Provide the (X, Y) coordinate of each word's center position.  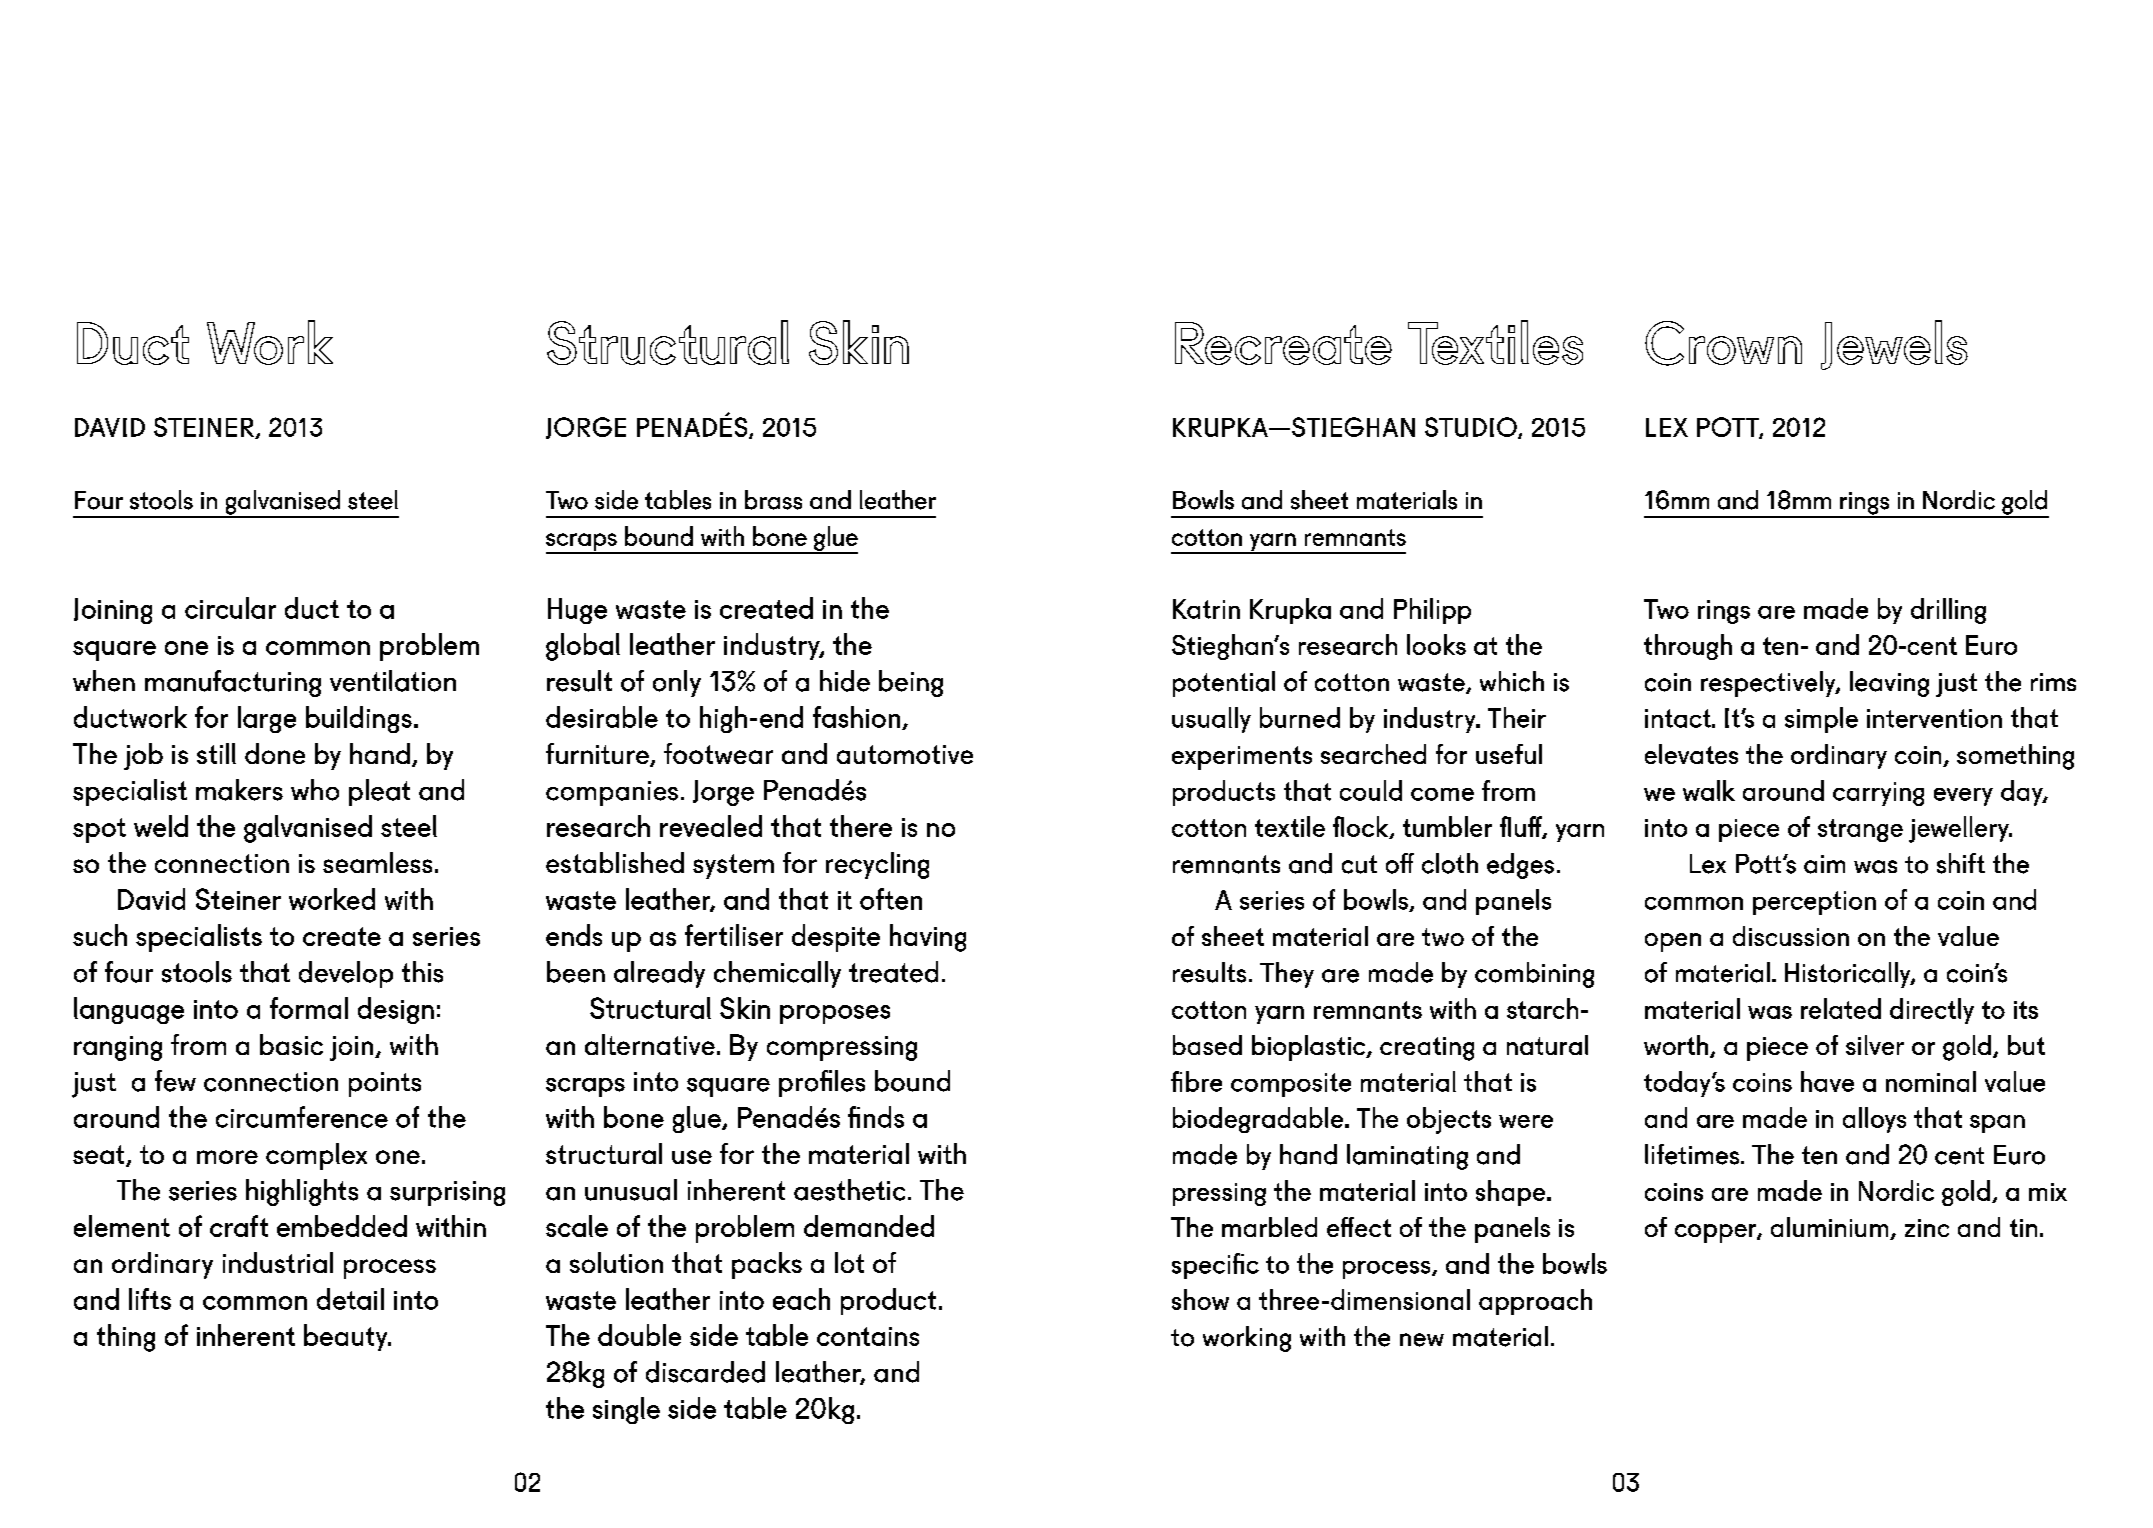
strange (1860, 830)
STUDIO (1472, 428)
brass (773, 500)
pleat (379, 792)
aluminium (1831, 1228)
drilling (1948, 611)
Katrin (1206, 609)
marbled (1269, 1227)
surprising (447, 1193)
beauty (347, 1337)
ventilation (393, 681)
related (1841, 1008)
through (1688, 647)
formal (309, 1008)
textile (1290, 826)
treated (893, 972)
